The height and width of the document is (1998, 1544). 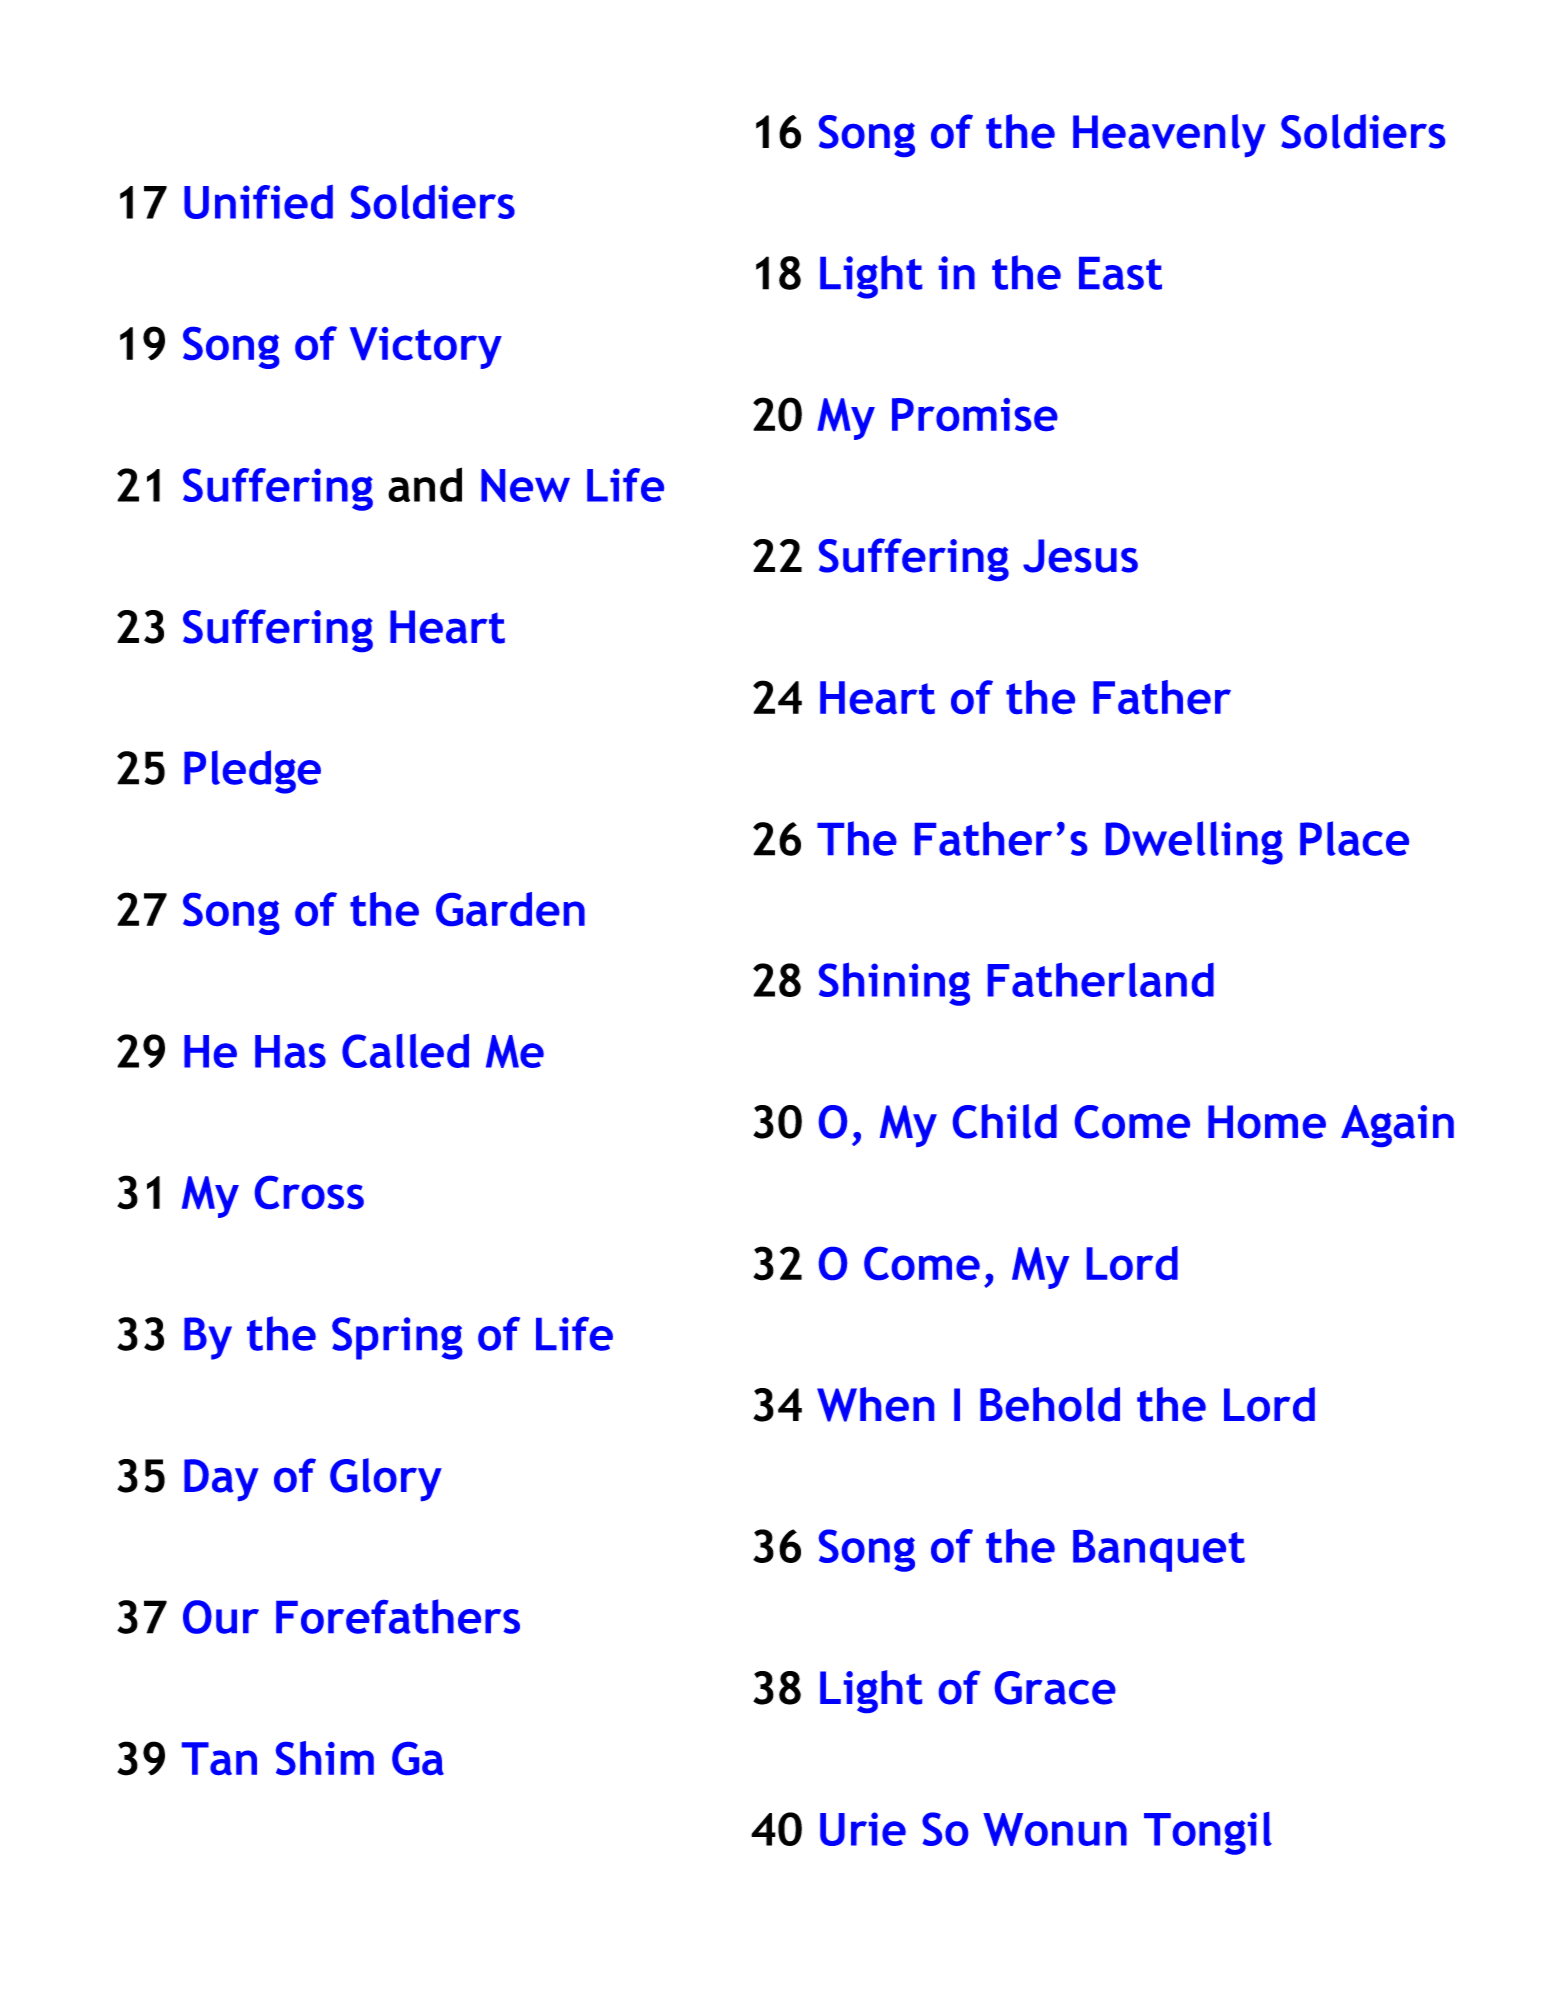 I want to click on East, so click(x=1120, y=273).
